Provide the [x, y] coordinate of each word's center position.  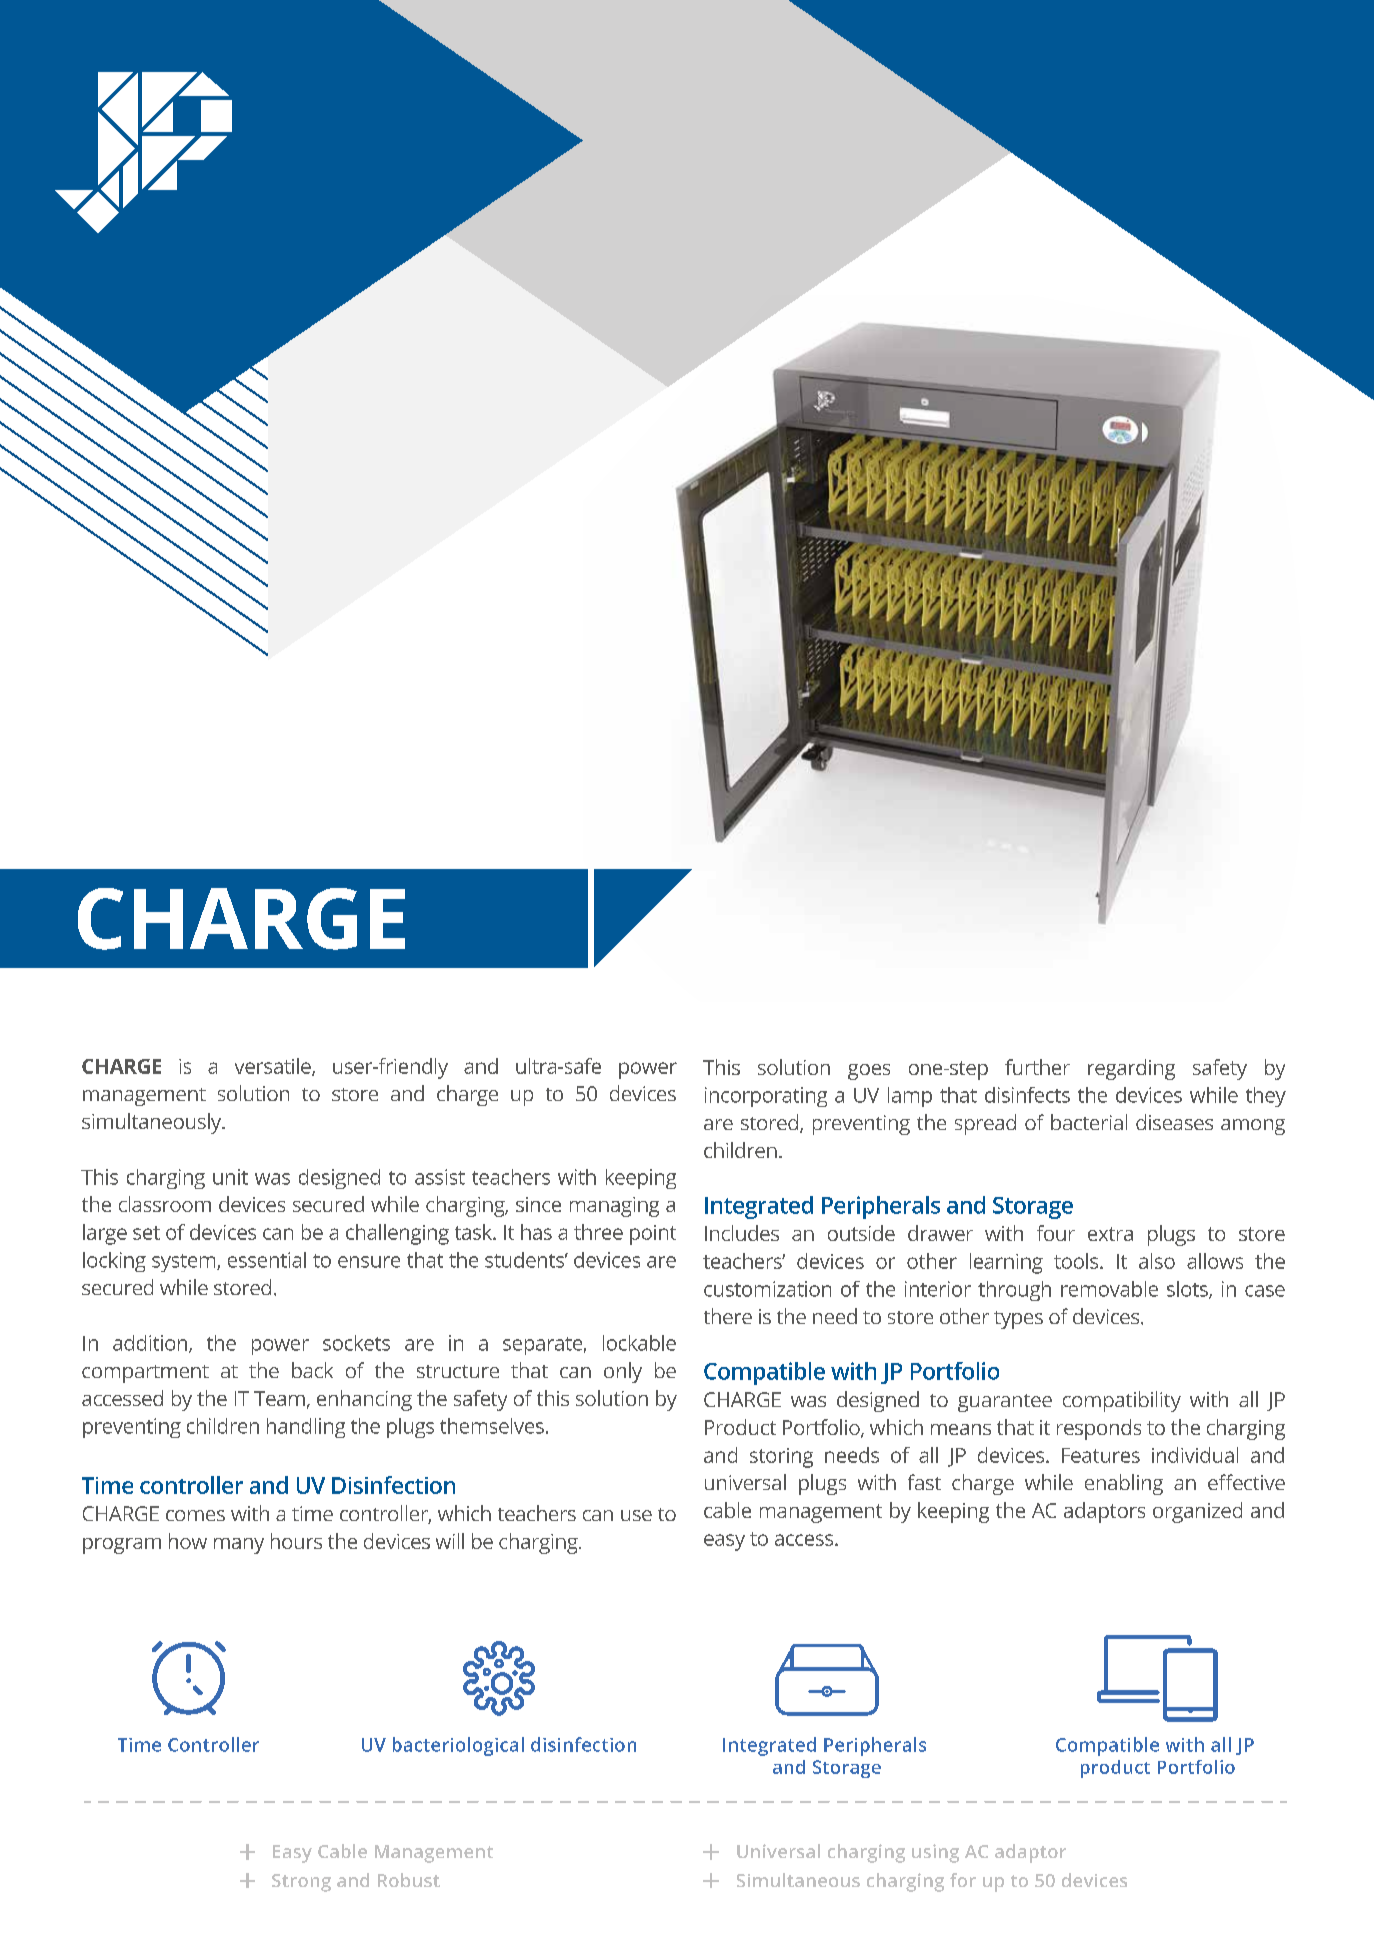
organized [1197, 1512]
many [239, 1546]
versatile [274, 1067]
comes [195, 1515]
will [450, 1541]
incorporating [766, 1097]
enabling [1124, 1484]
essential [267, 1260]
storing [781, 1458]
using [935, 1853]
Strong [301, 1883]
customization [767, 1289]
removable [1109, 1289]
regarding [1131, 1069]
